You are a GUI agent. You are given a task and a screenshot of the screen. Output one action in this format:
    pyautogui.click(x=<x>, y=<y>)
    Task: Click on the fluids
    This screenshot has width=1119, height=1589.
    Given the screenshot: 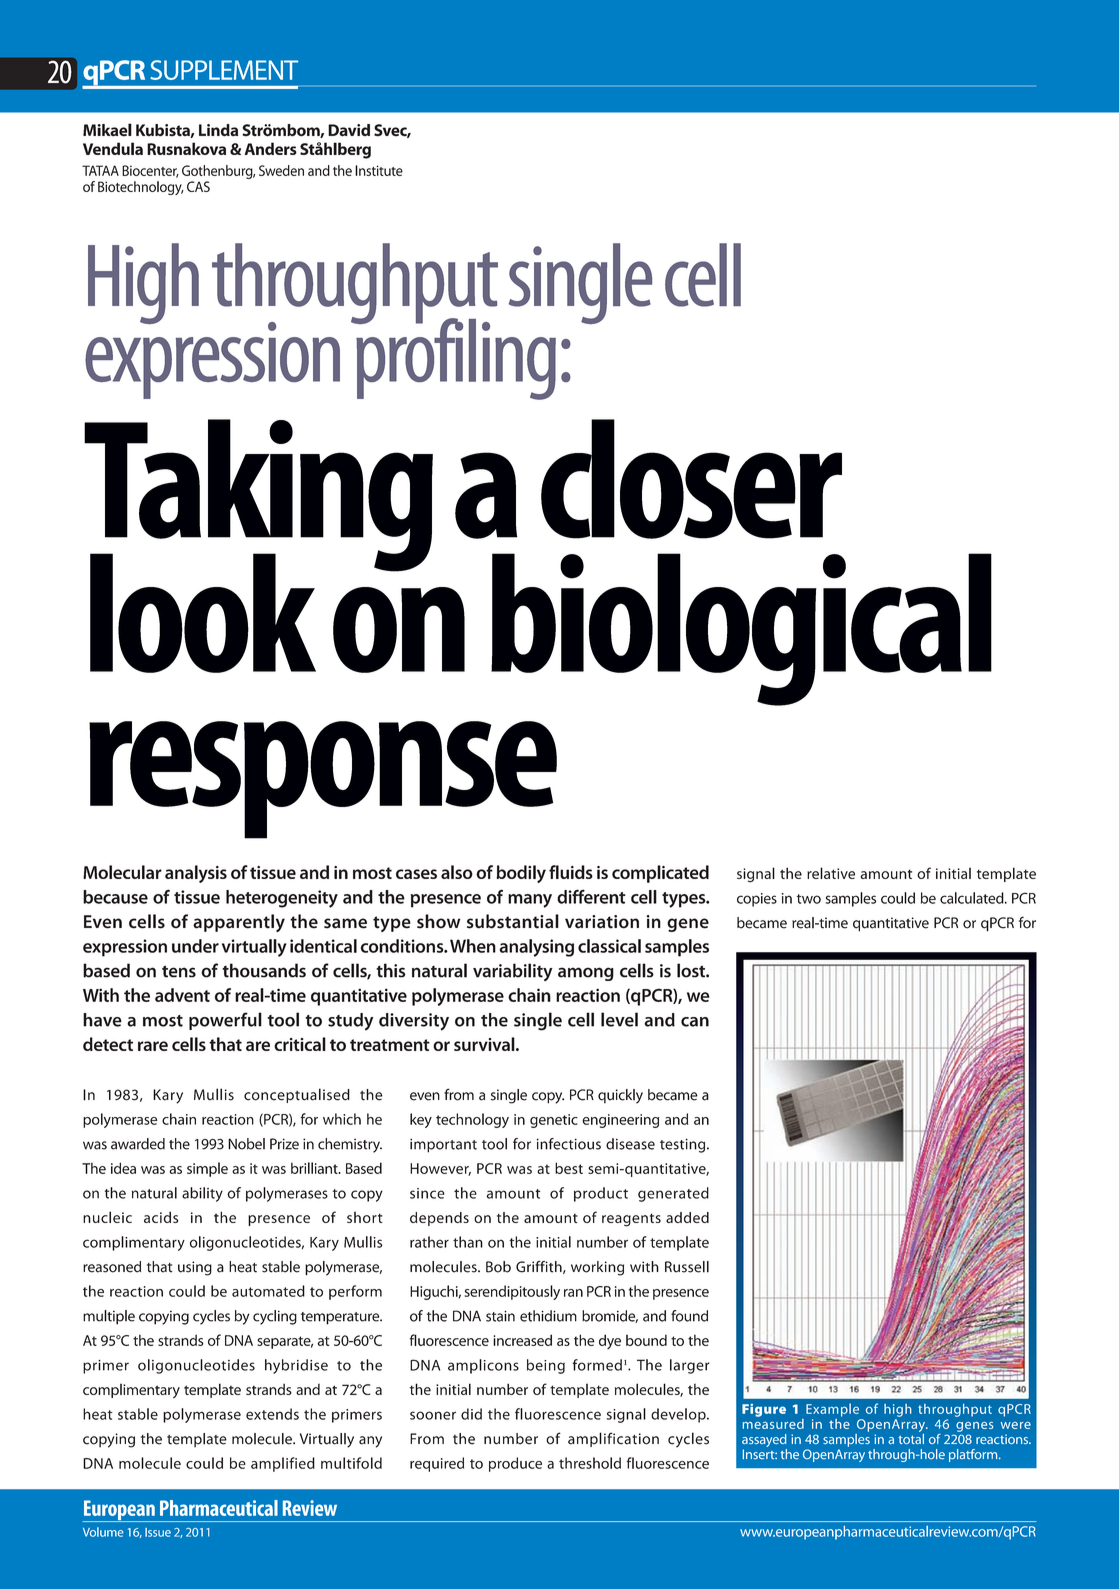 What is the action you would take?
    pyautogui.click(x=571, y=872)
